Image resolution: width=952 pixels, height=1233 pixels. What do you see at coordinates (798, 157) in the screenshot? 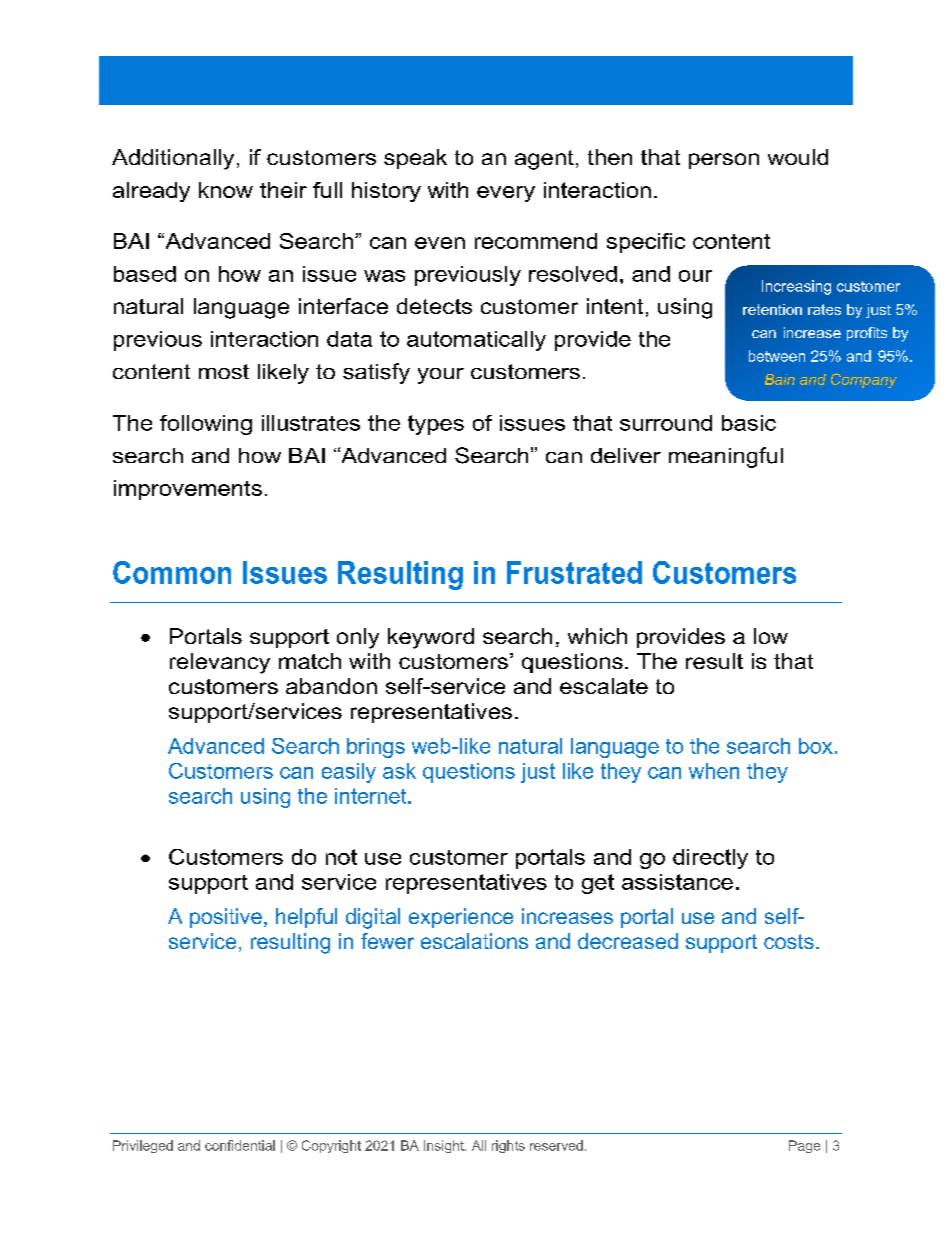
I see `would` at bounding box center [798, 157].
